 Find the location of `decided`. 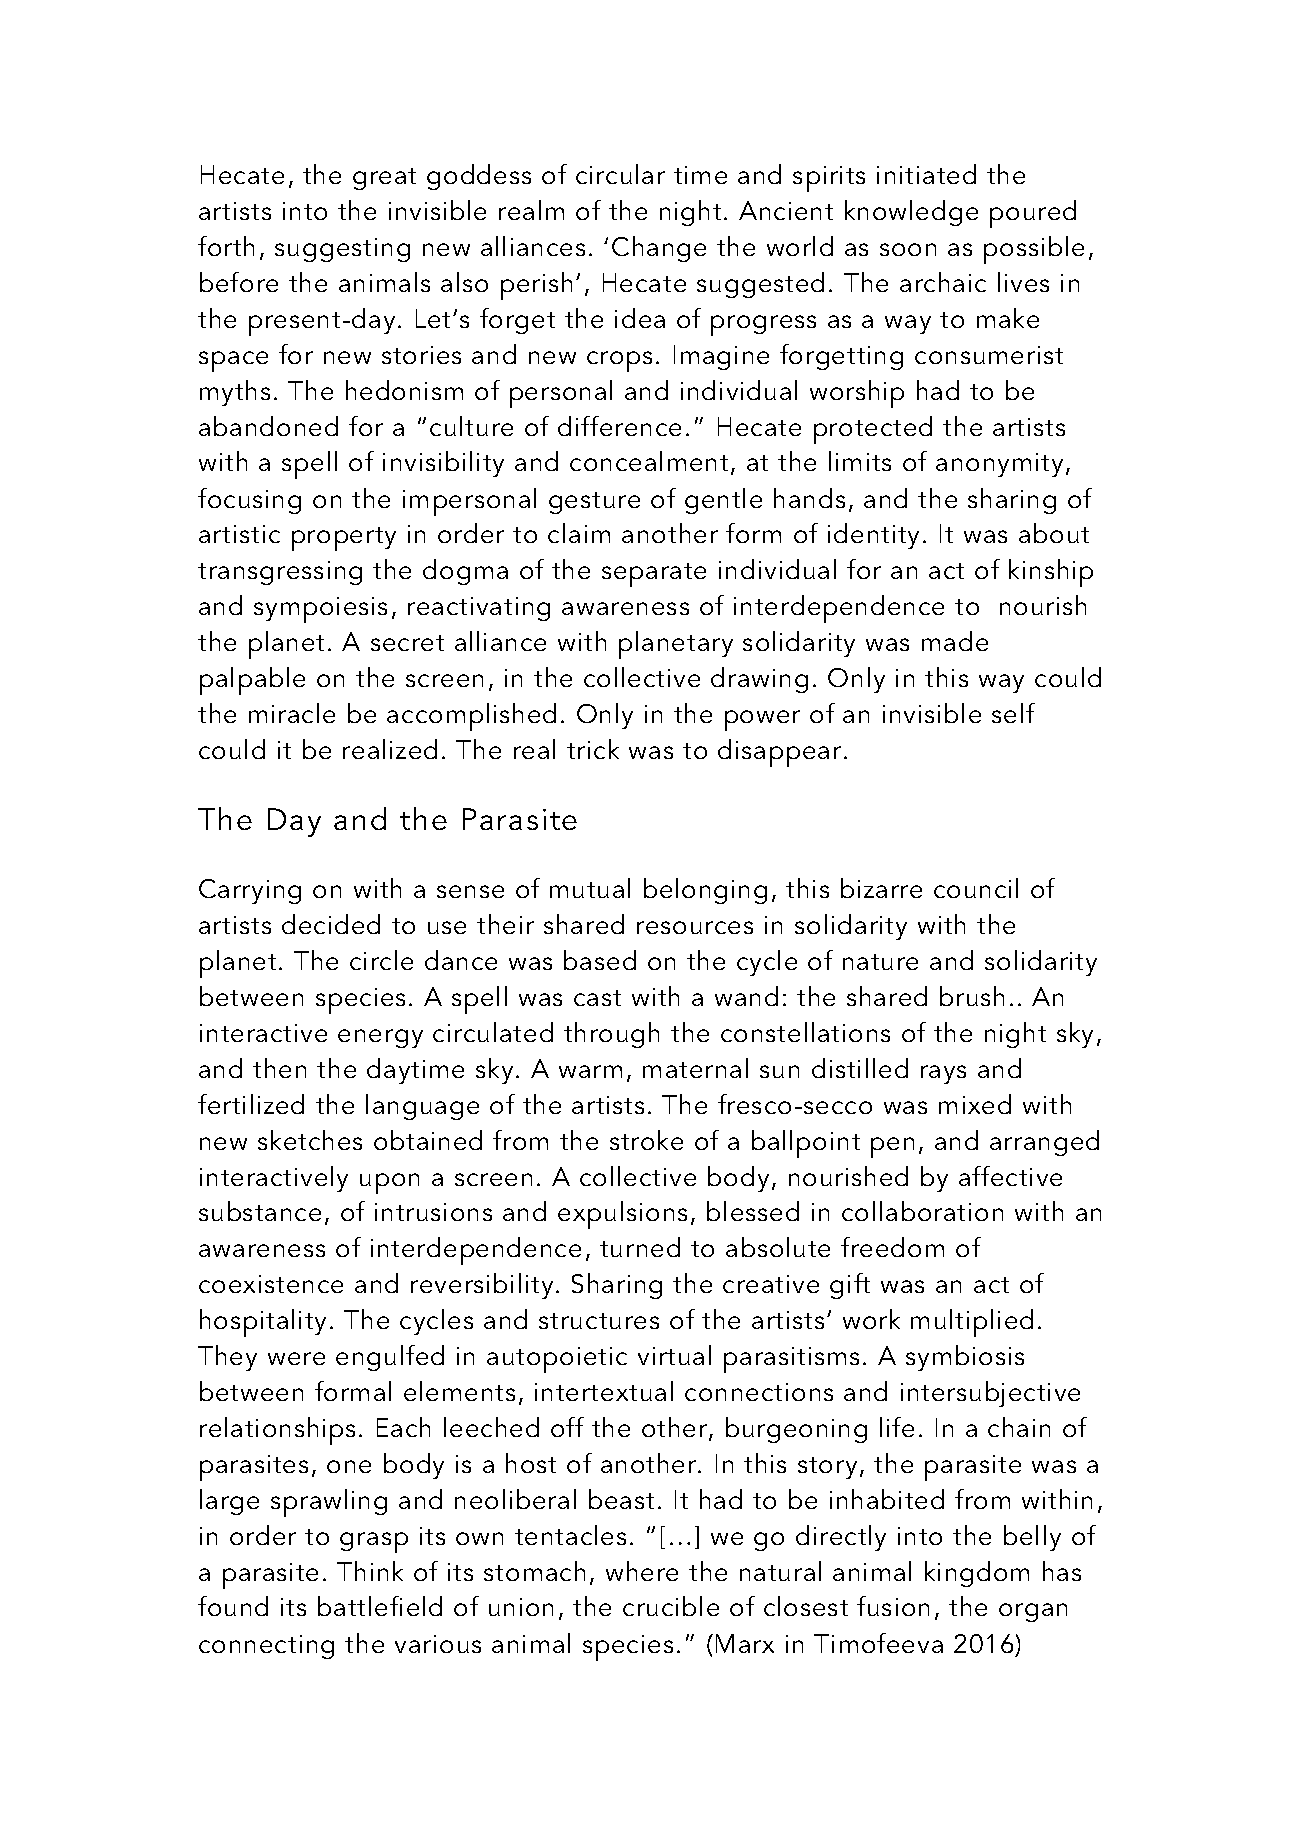

decided is located at coordinates (331, 924).
